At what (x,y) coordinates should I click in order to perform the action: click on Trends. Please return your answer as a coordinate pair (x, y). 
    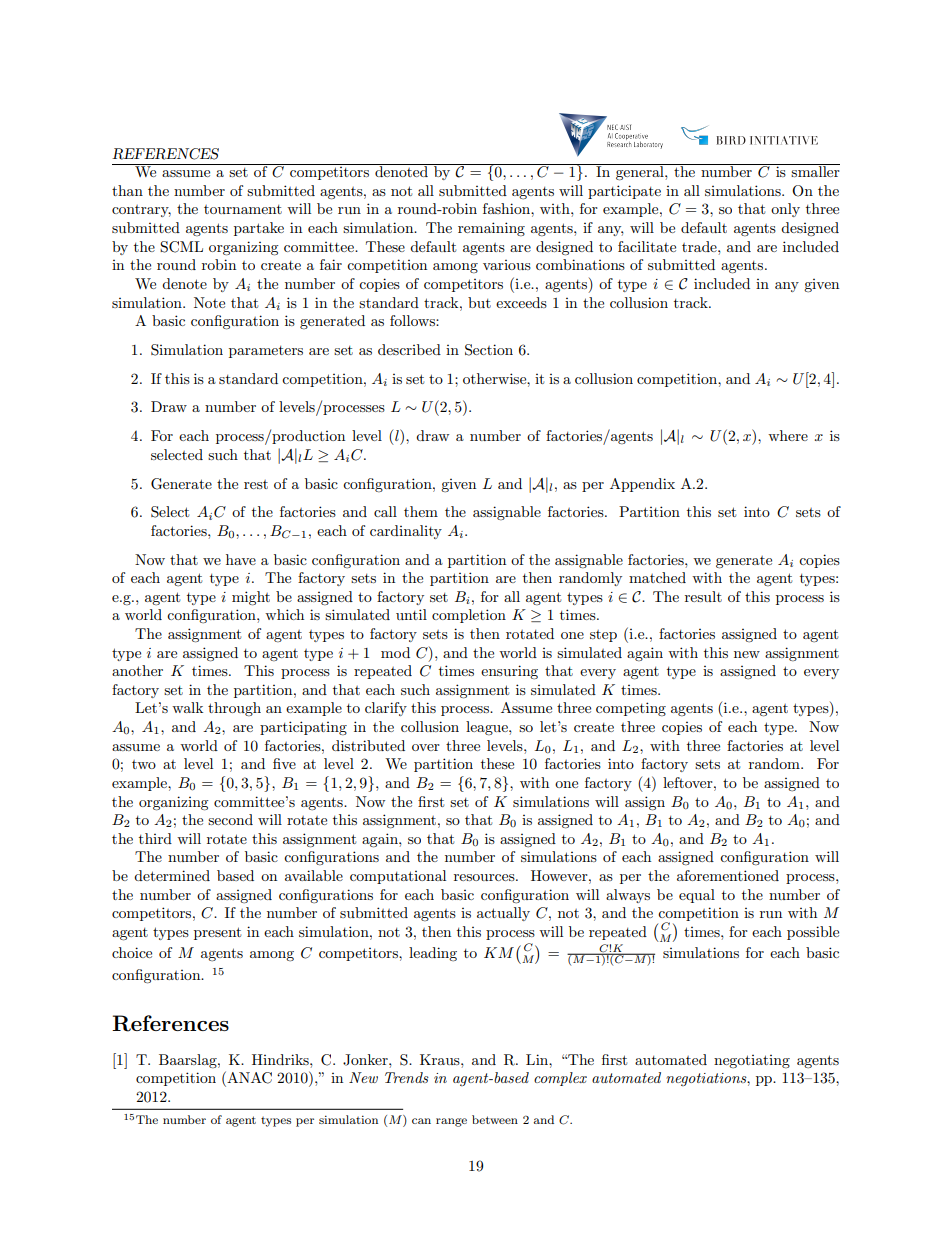
    Looking at the image, I should click on (407, 1077).
